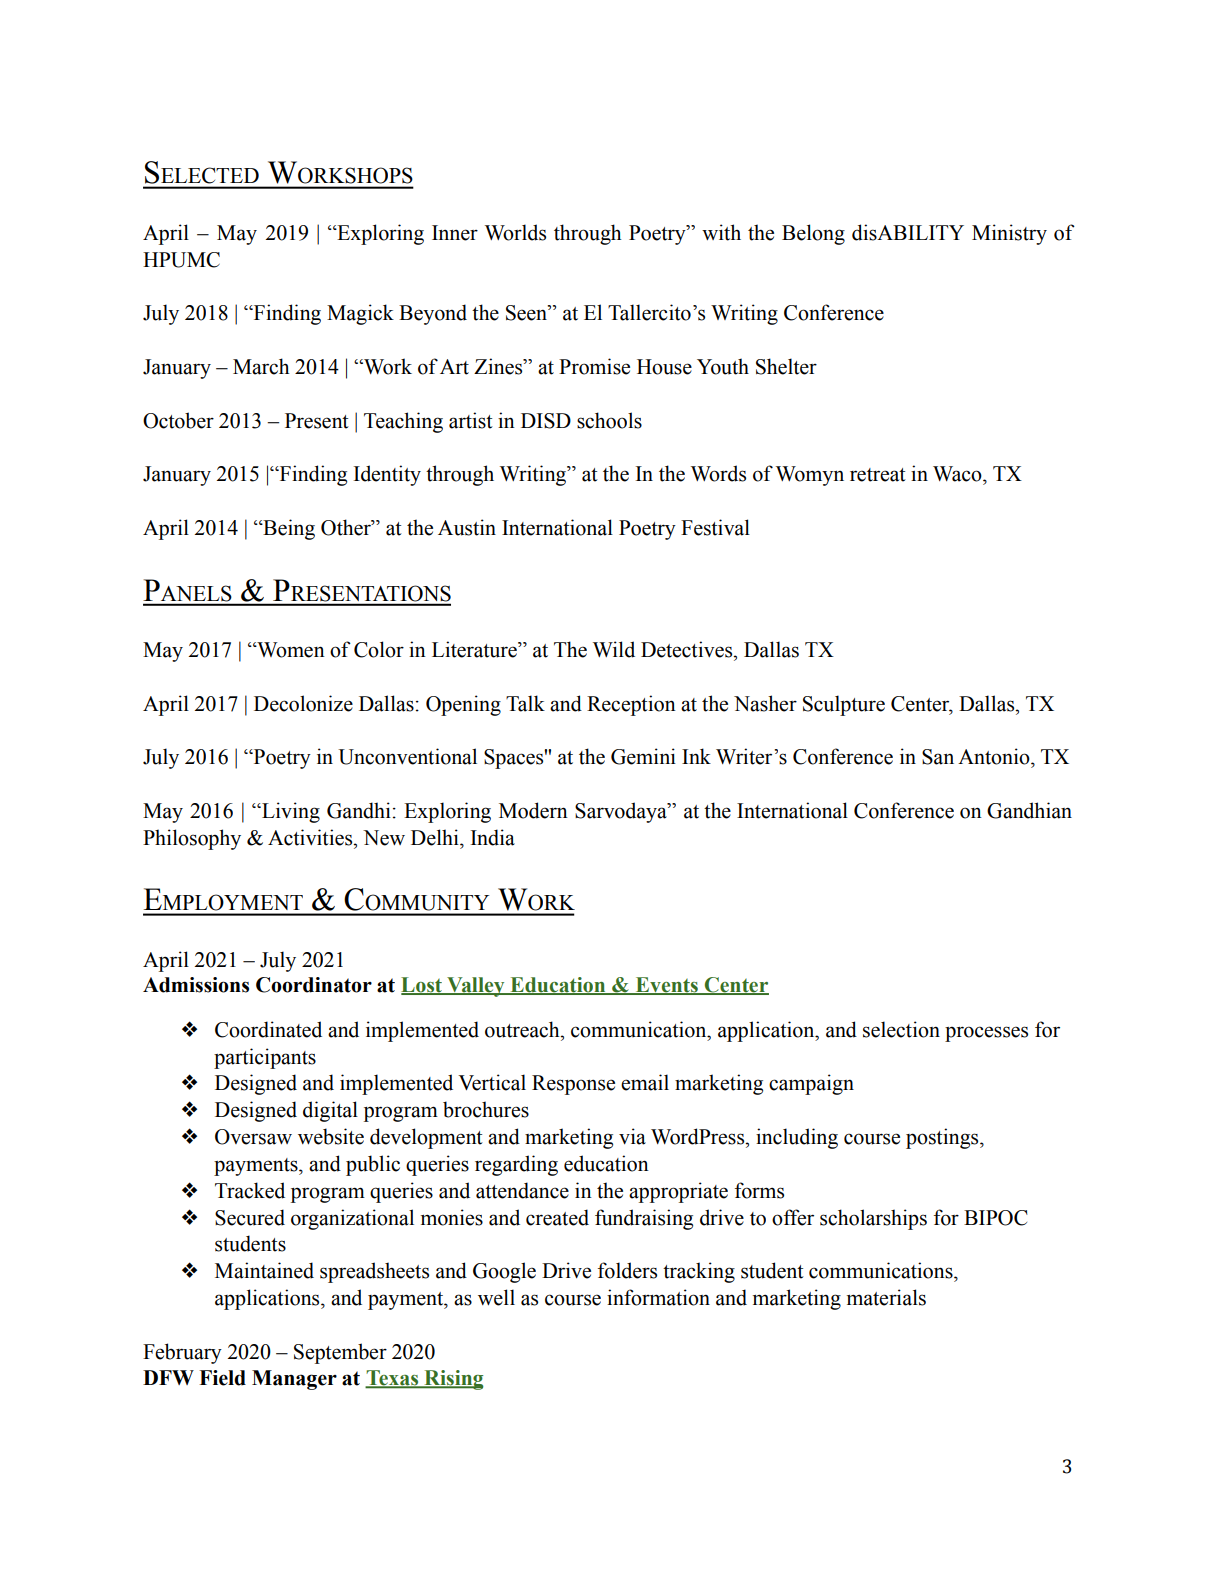 Image resolution: width=1216 pixels, height=1573 pixels. I want to click on participants, so click(265, 1058).
